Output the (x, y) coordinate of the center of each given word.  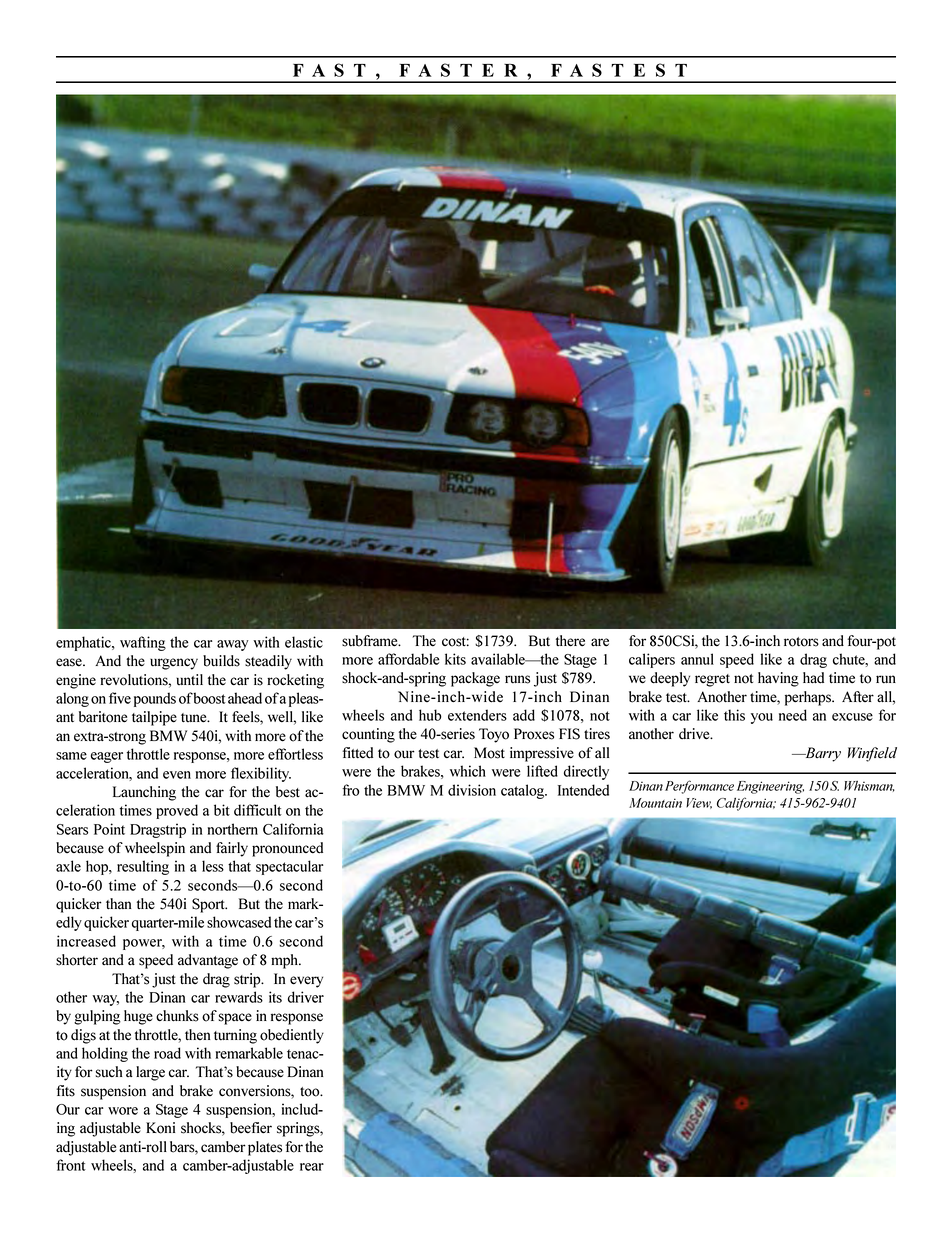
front (71, 1165)
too (311, 1092)
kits (455, 659)
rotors (801, 642)
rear (312, 1167)
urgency (174, 664)
